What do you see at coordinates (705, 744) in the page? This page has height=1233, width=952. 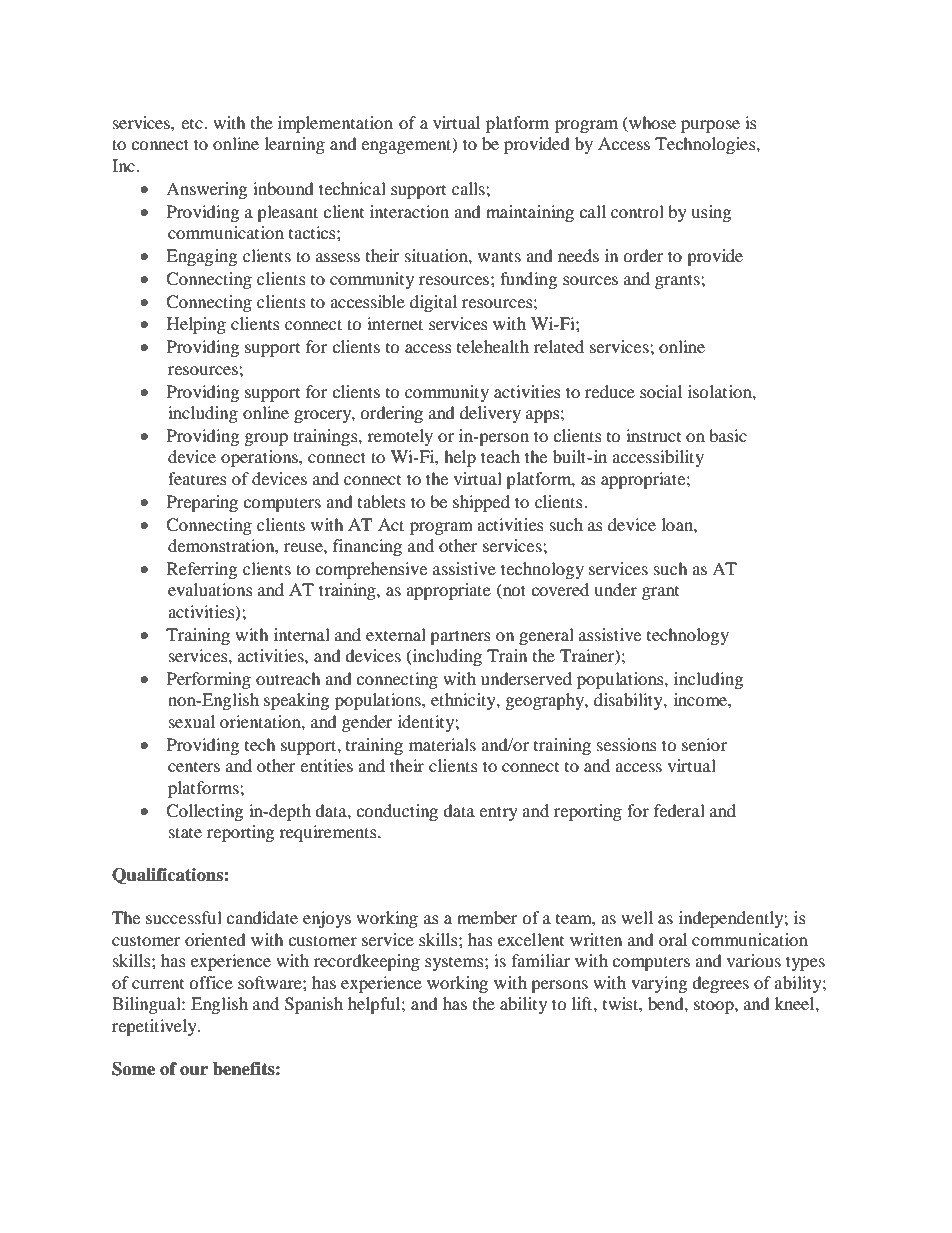 I see `senior` at bounding box center [705, 744].
